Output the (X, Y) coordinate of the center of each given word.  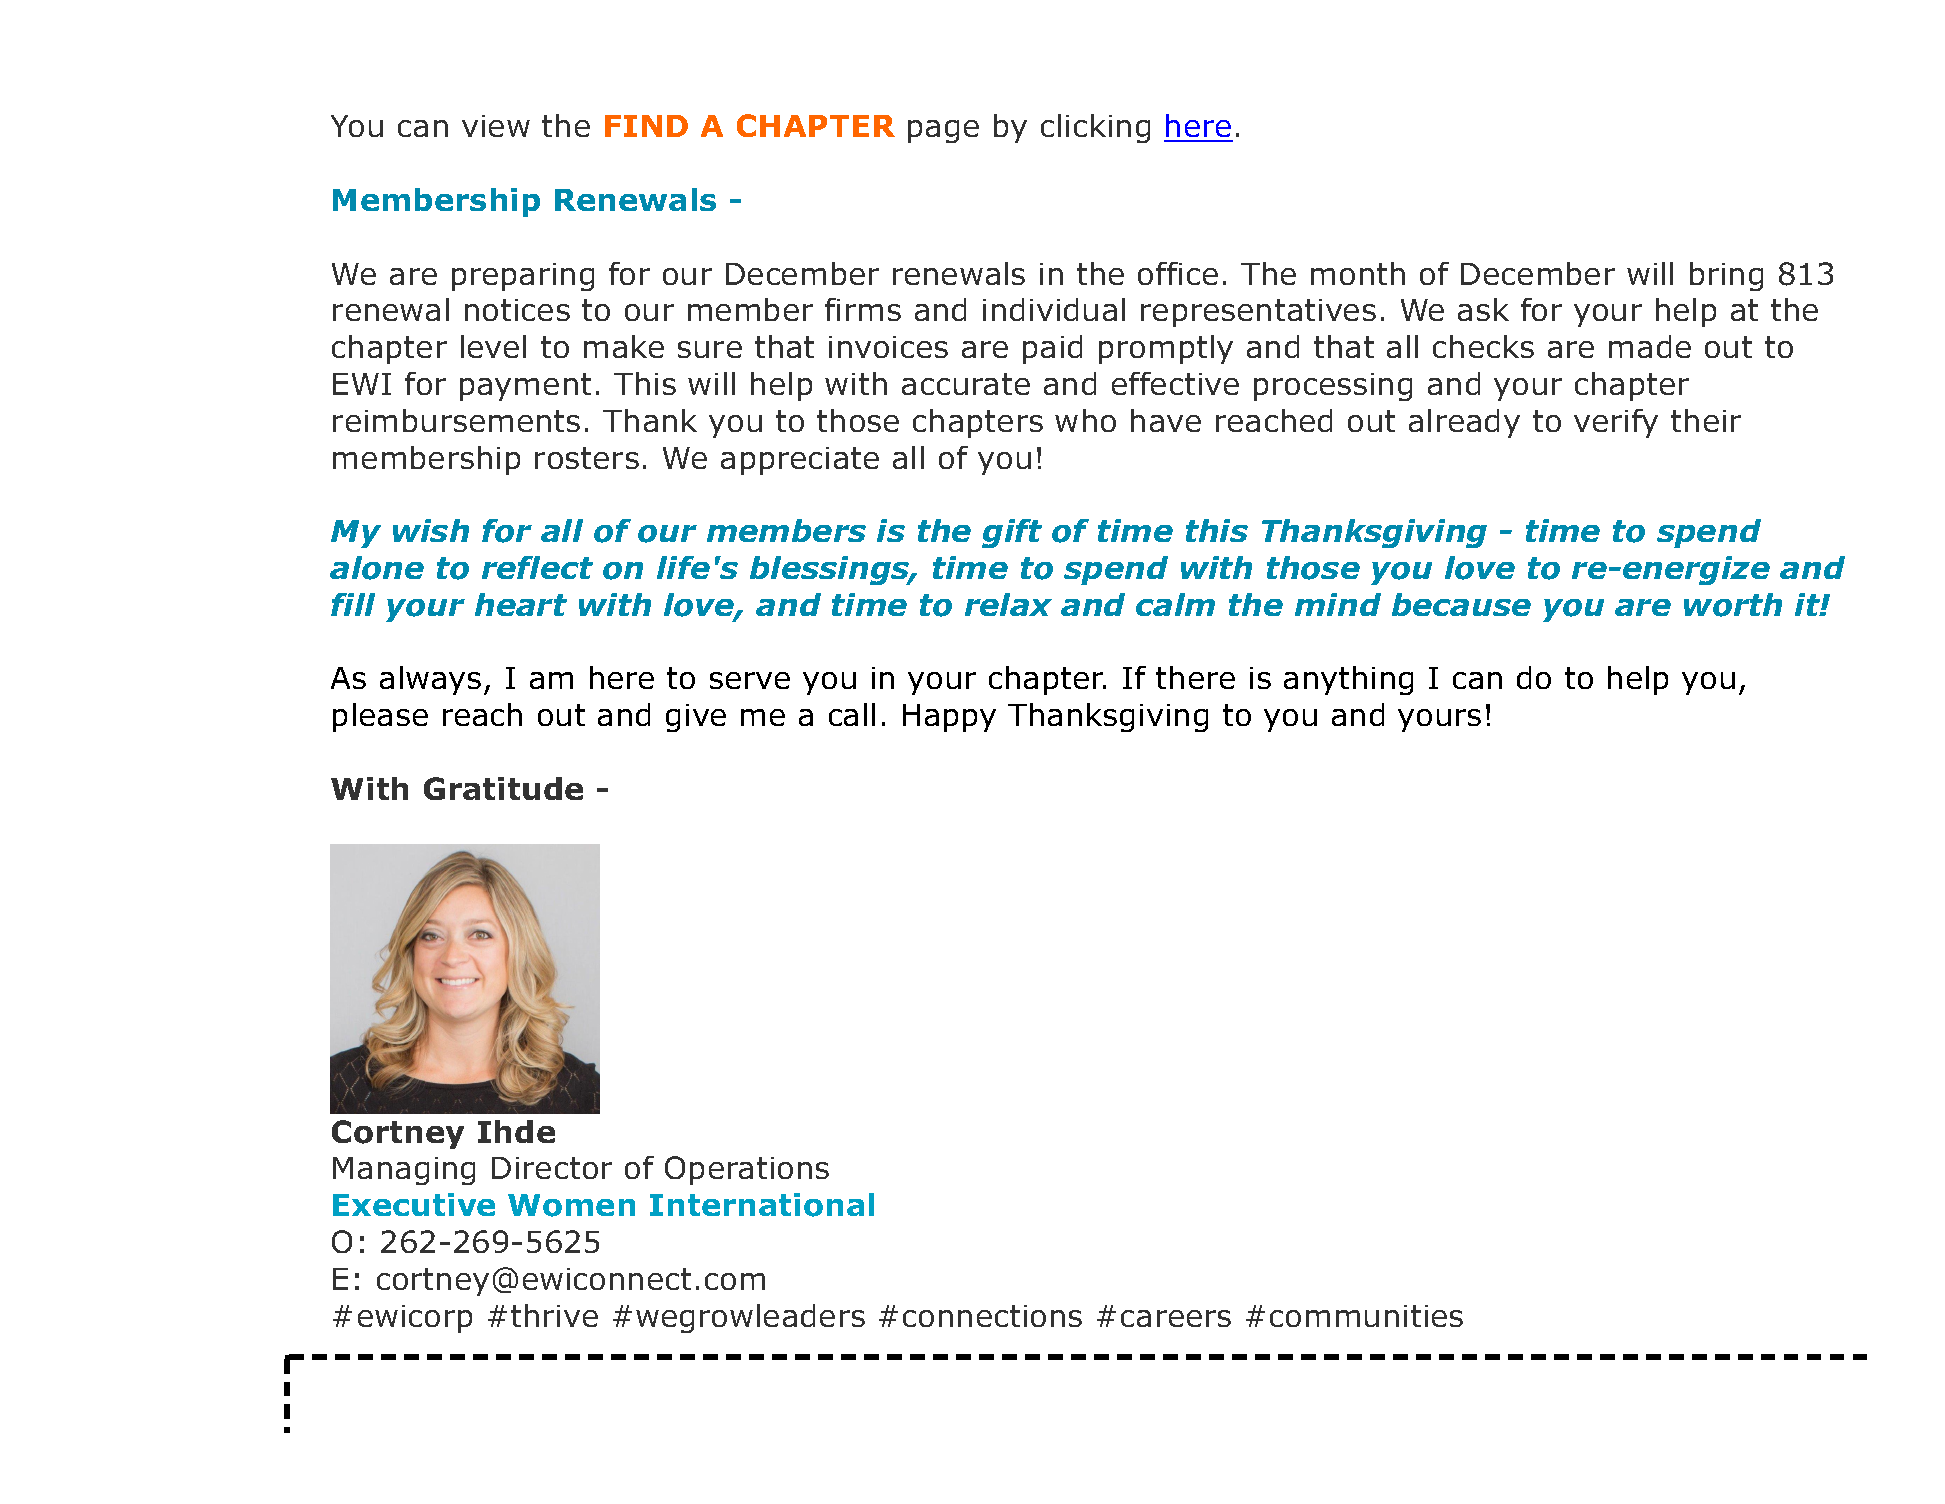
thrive (554, 1315)
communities (1366, 1316)
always (430, 680)
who (1085, 420)
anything (1348, 680)
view (496, 126)
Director (552, 1168)
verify (1616, 423)
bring (1726, 276)
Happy (949, 718)
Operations (747, 1170)
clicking (1095, 128)
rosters (587, 458)
